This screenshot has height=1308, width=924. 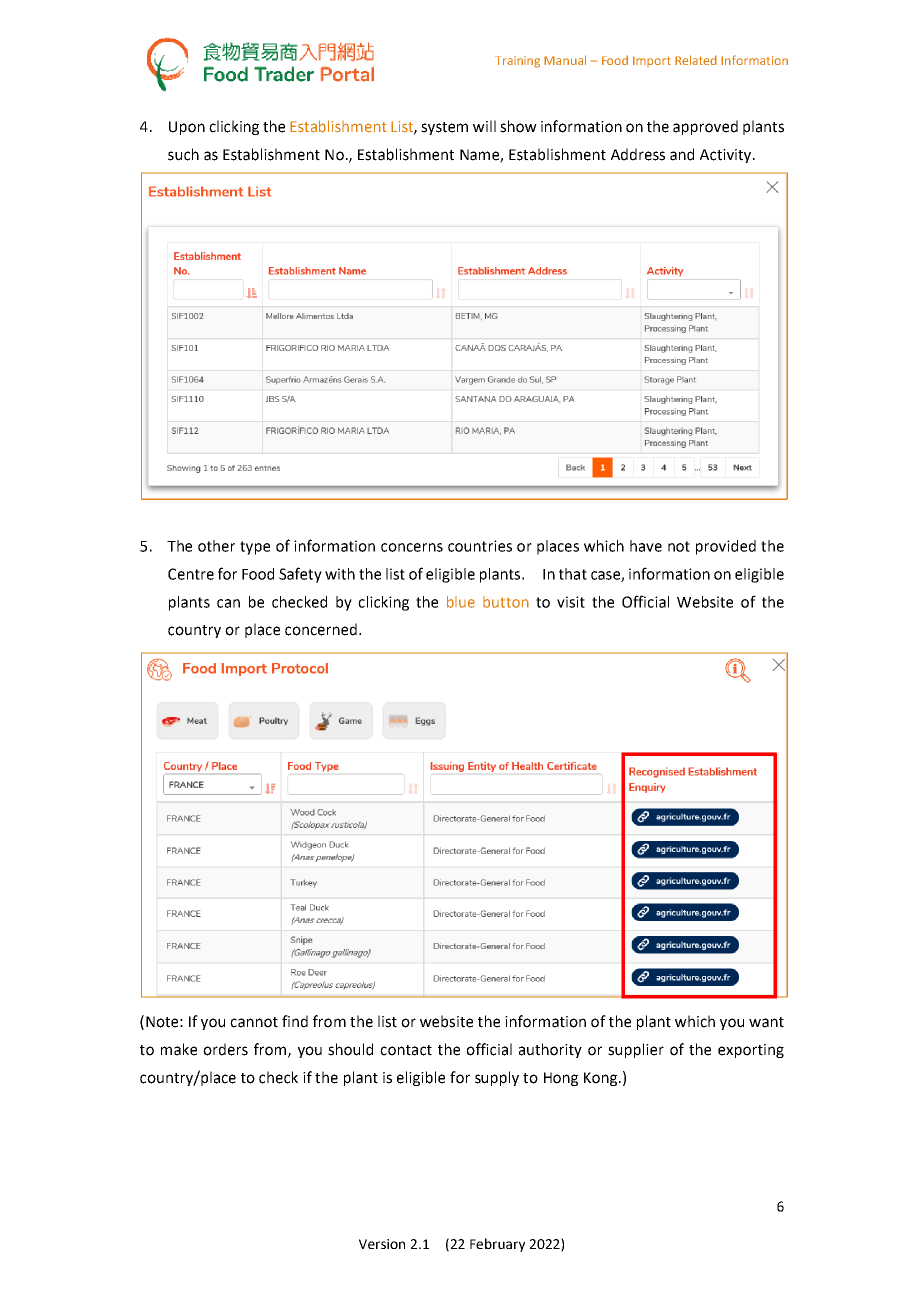 I want to click on will, so click(x=484, y=126).
